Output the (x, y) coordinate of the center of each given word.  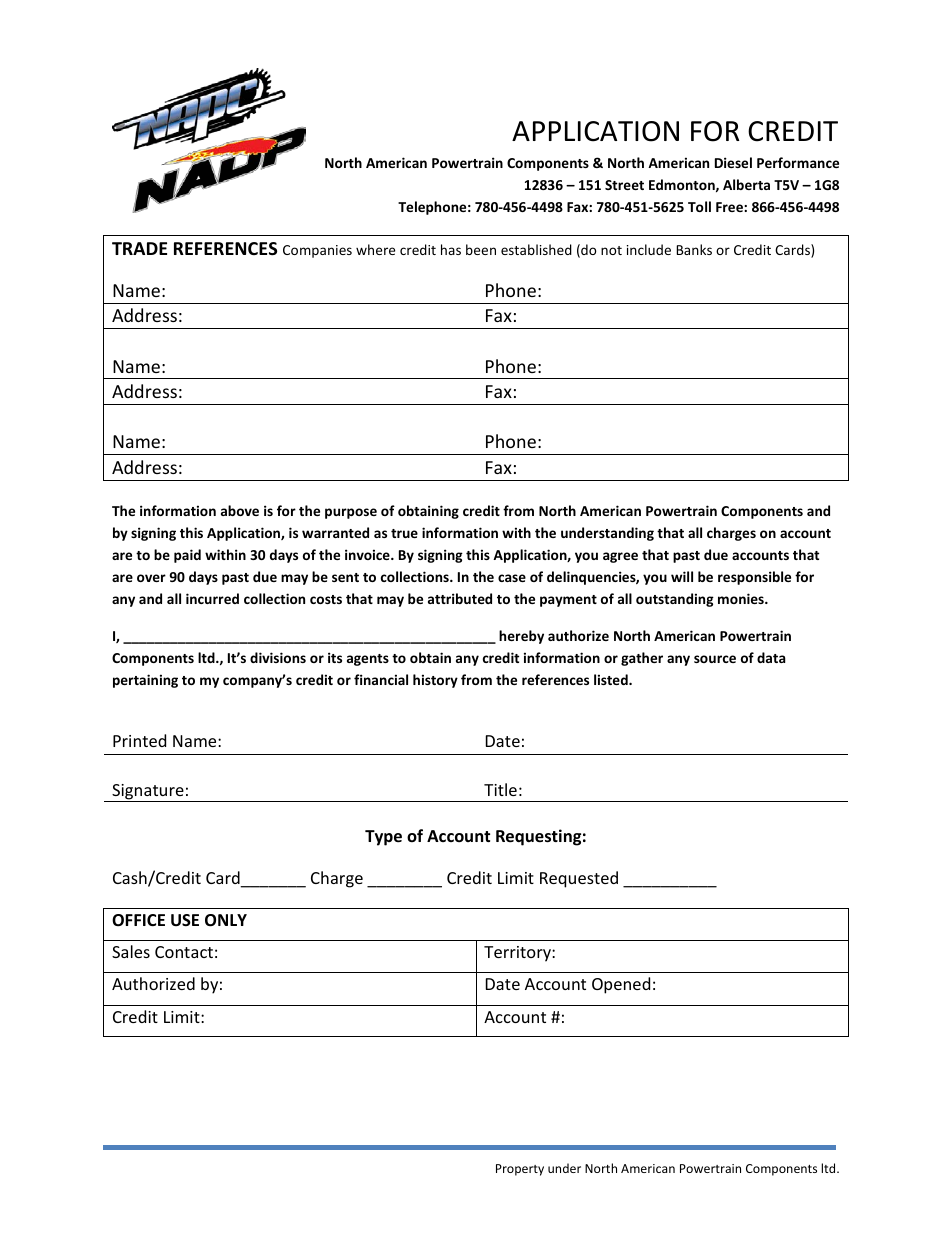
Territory (518, 954)
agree (620, 557)
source (715, 659)
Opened (621, 985)
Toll (699, 206)
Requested (579, 879)
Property (520, 1170)
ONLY (226, 920)
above (240, 510)
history (435, 681)
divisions (278, 657)
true (404, 533)
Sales (131, 951)
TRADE (139, 248)
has (451, 249)
